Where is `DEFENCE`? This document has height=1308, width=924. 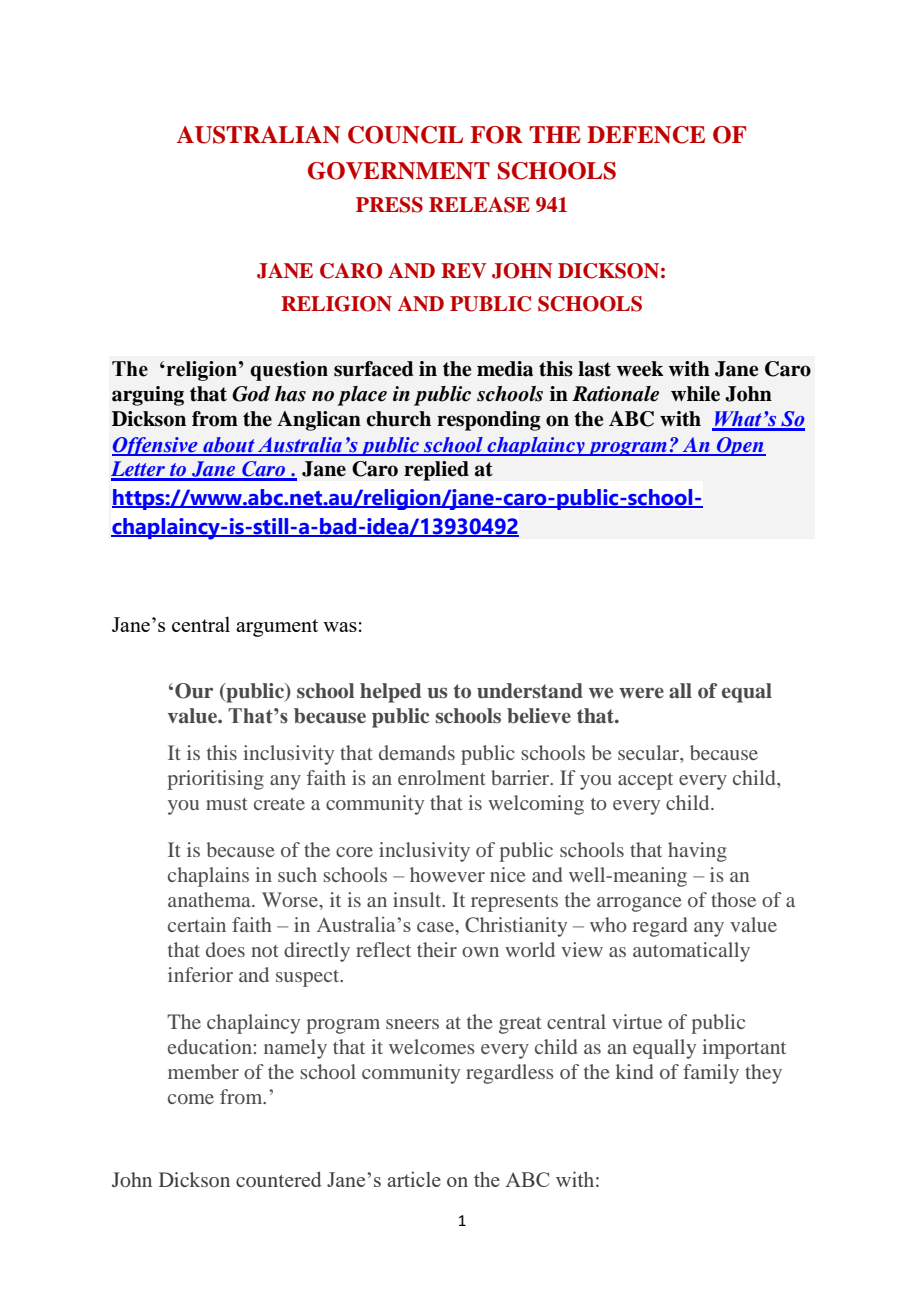
DEFENCE is located at coordinates (646, 135).
